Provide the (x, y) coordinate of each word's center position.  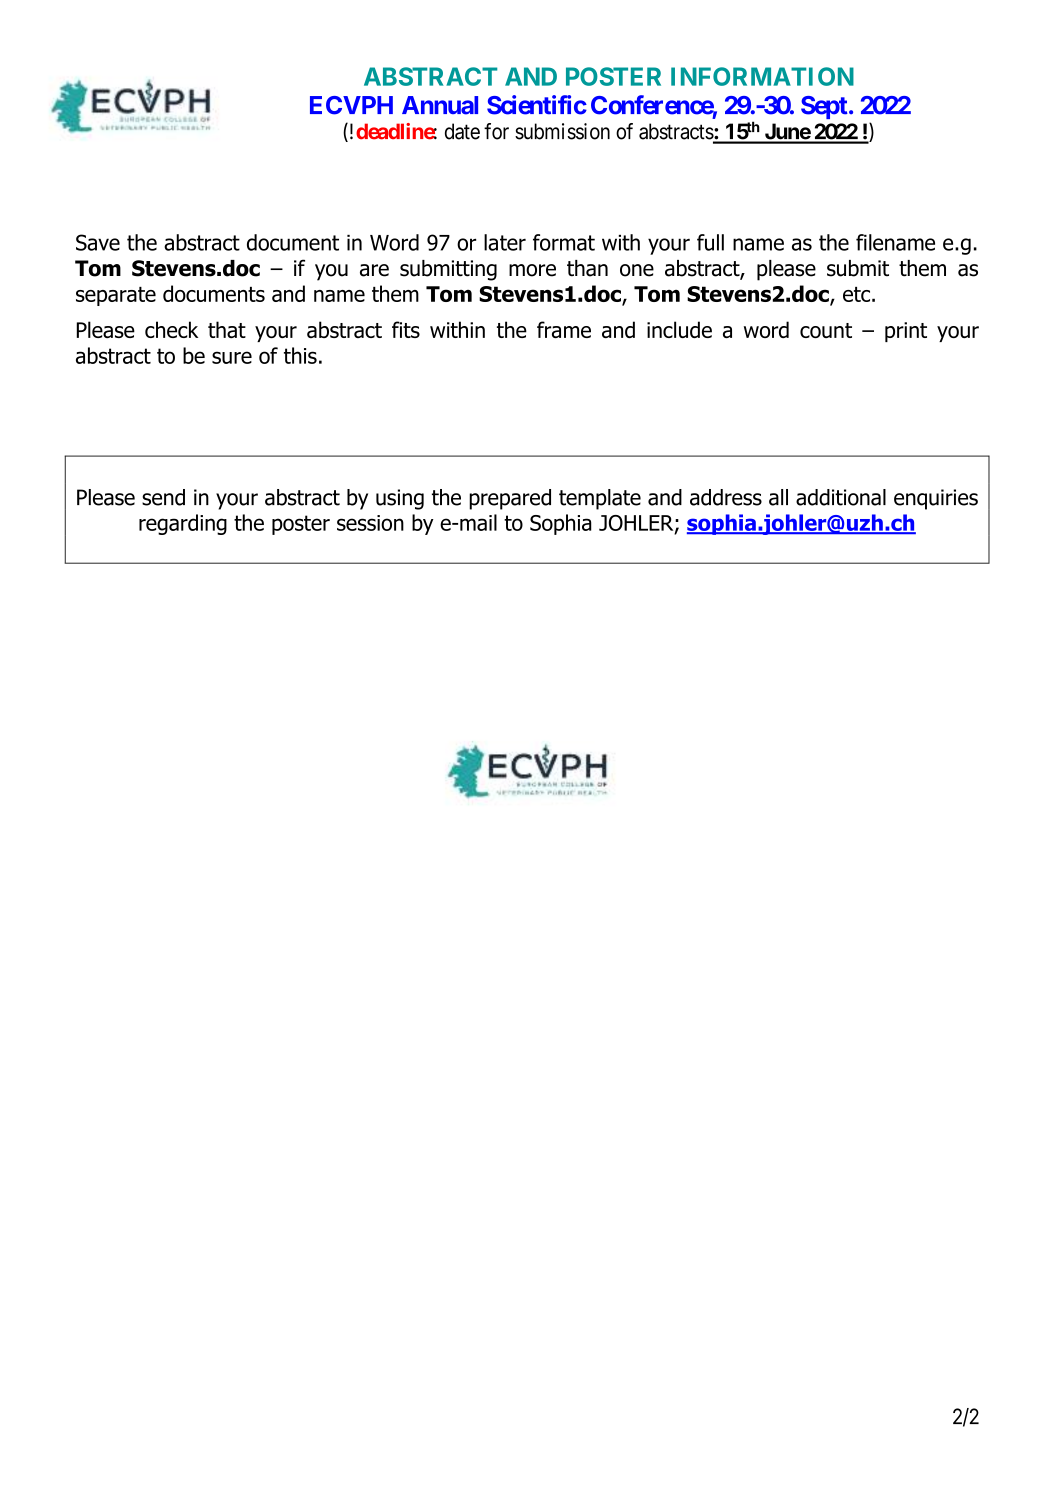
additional (841, 497)
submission (562, 131)
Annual (440, 105)
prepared (510, 499)
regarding (183, 524)
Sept (824, 107)
